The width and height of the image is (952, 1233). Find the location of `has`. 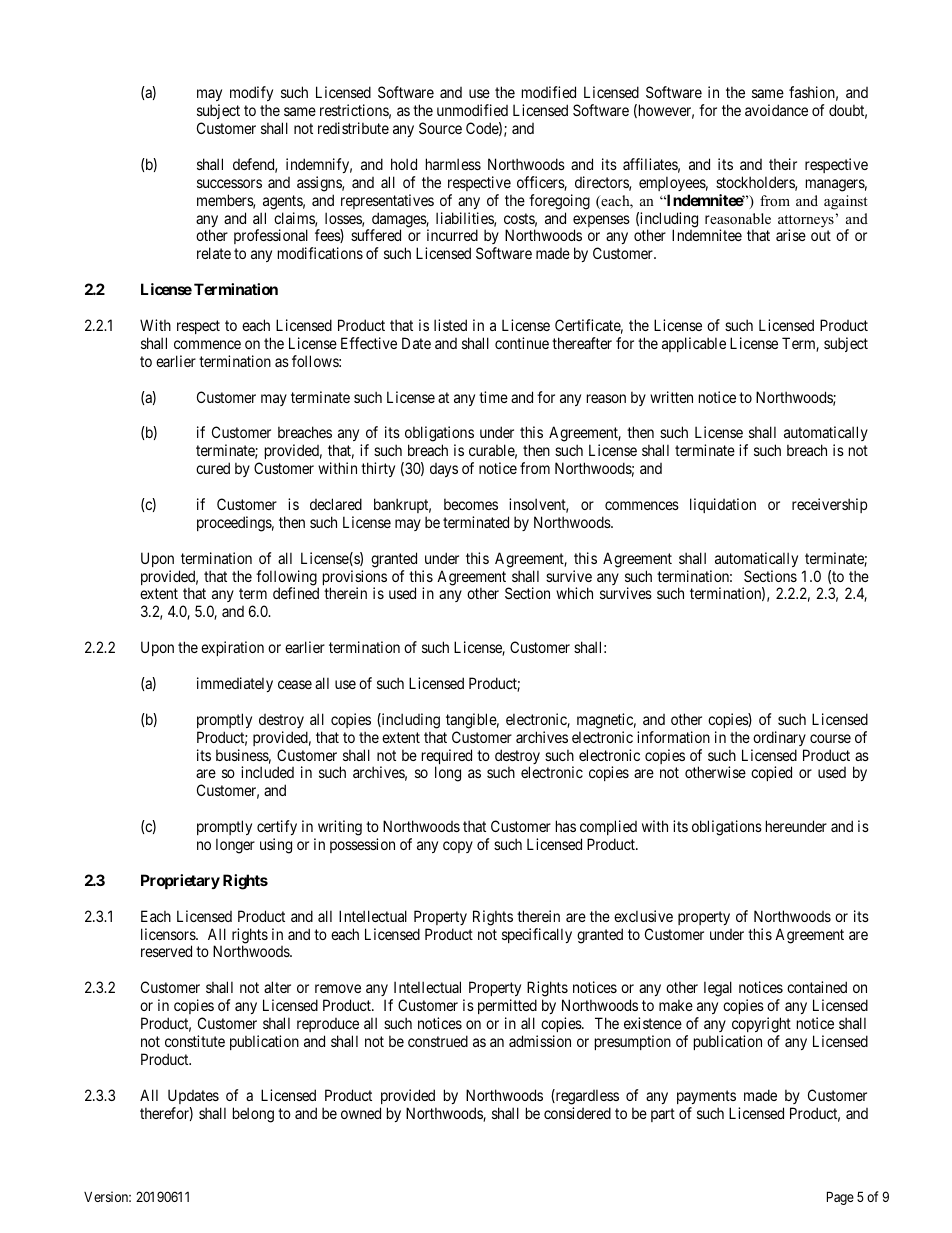

has is located at coordinates (566, 826).
